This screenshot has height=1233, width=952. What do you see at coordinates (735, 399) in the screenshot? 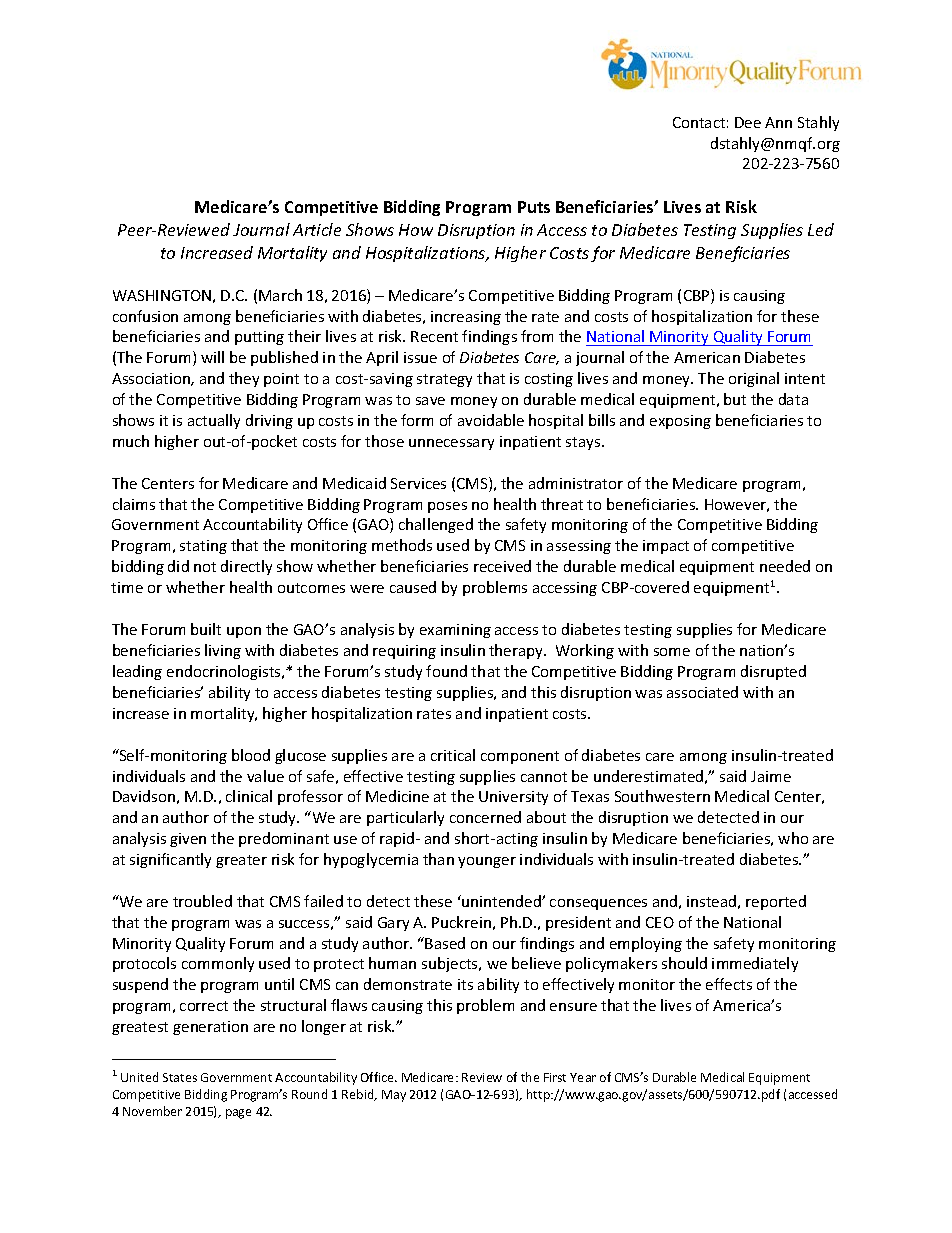
I see `but` at bounding box center [735, 399].
